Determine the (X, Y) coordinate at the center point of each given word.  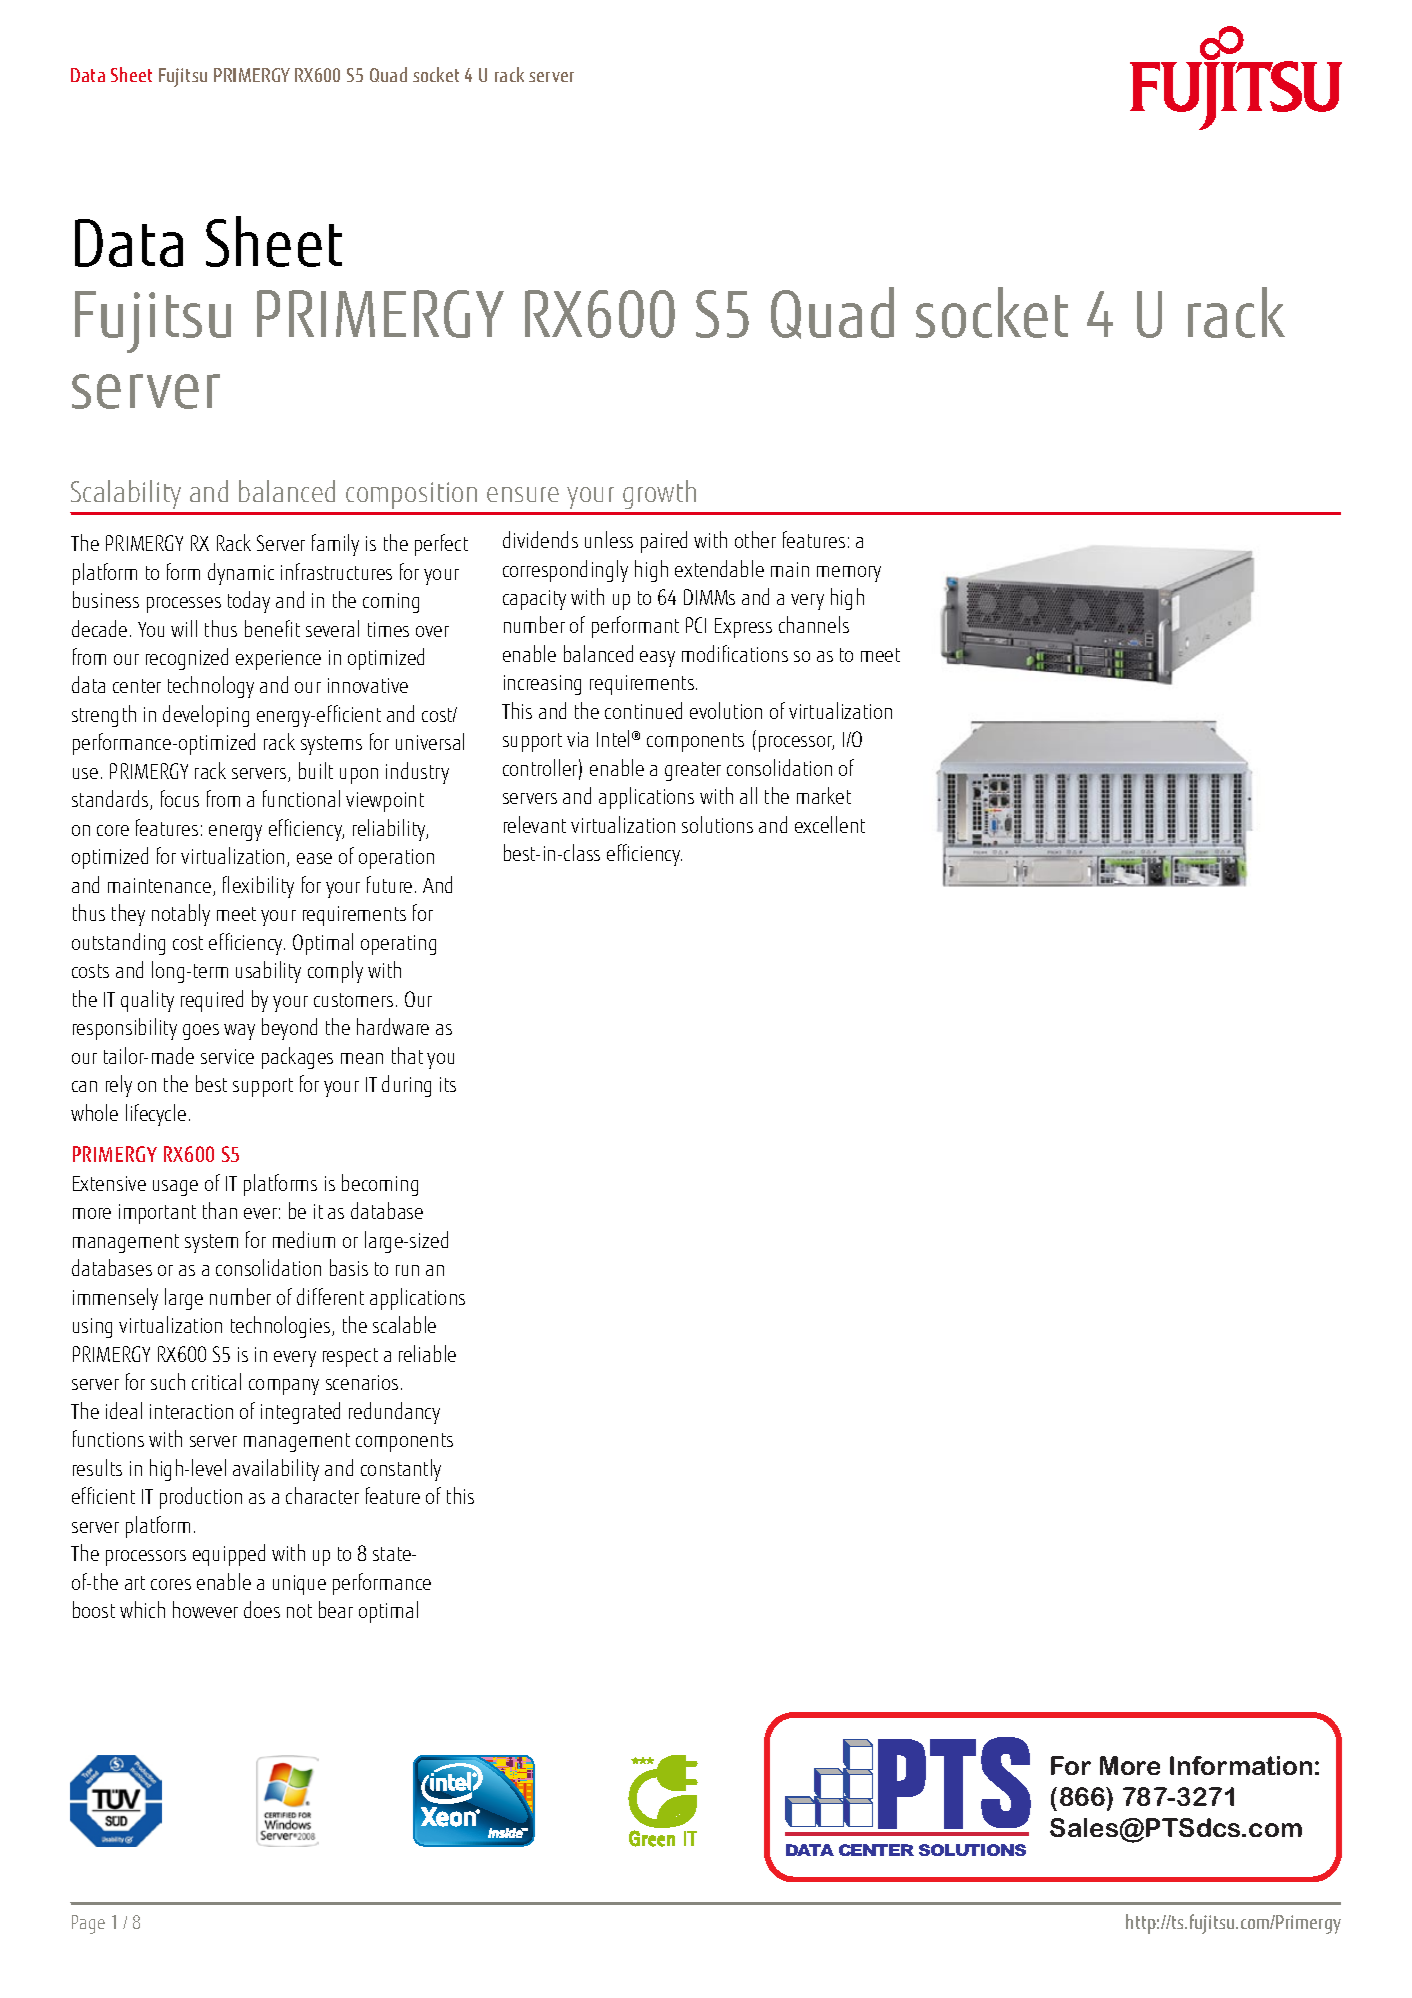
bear (336, 1609)
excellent (830, 824)
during (406, 1086)
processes (184, 605)
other (755, 539)
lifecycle (156, 1115)
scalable (404, 1324)
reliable (427, 1353)
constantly (401, 1470)
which (142, 1609)
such (168, 1381)
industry (417, 773)
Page (88, 1924)
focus (180, 798)
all (748, 795)
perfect (441, 545)
